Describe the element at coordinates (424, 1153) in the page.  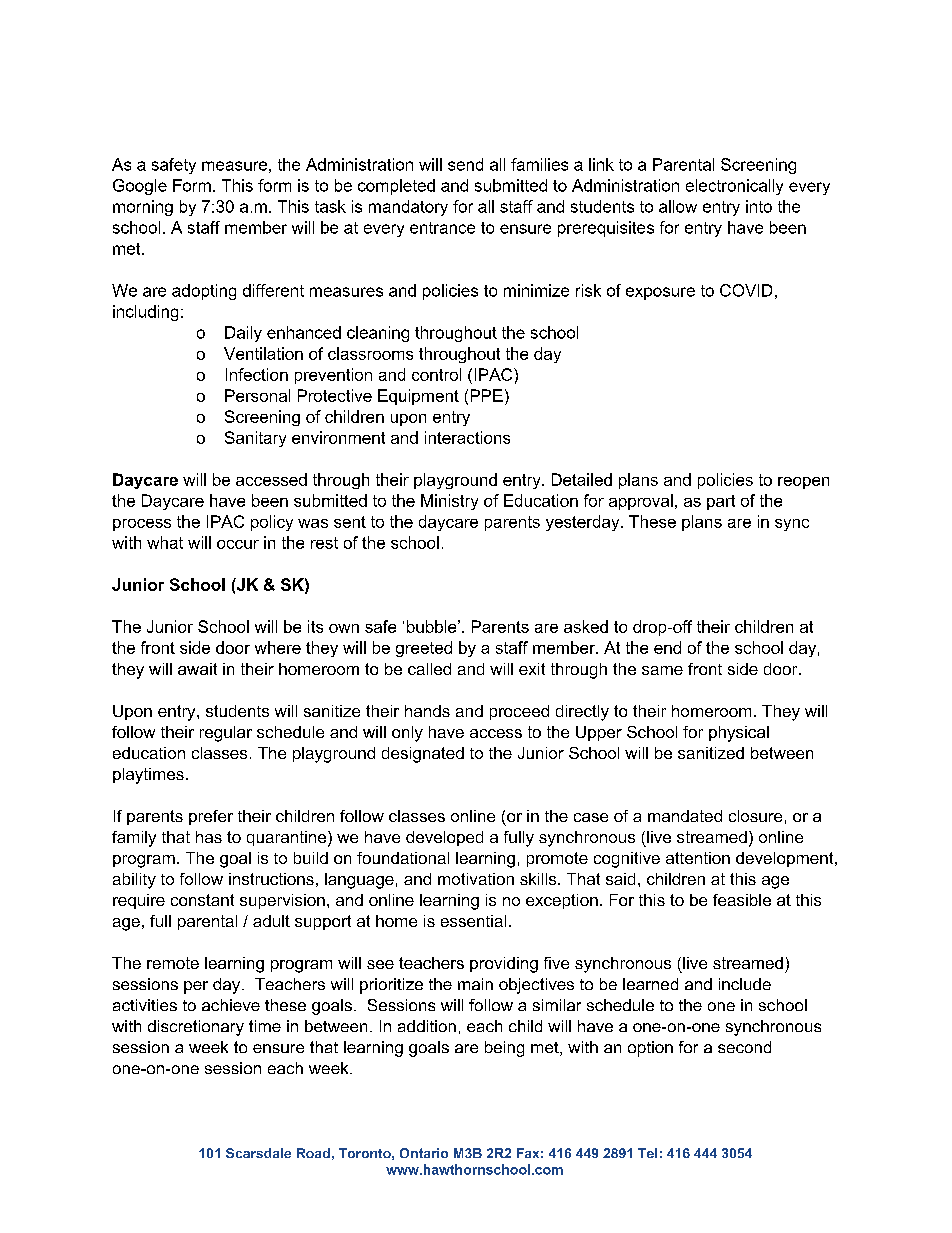
I see `Ontario` at that location.
